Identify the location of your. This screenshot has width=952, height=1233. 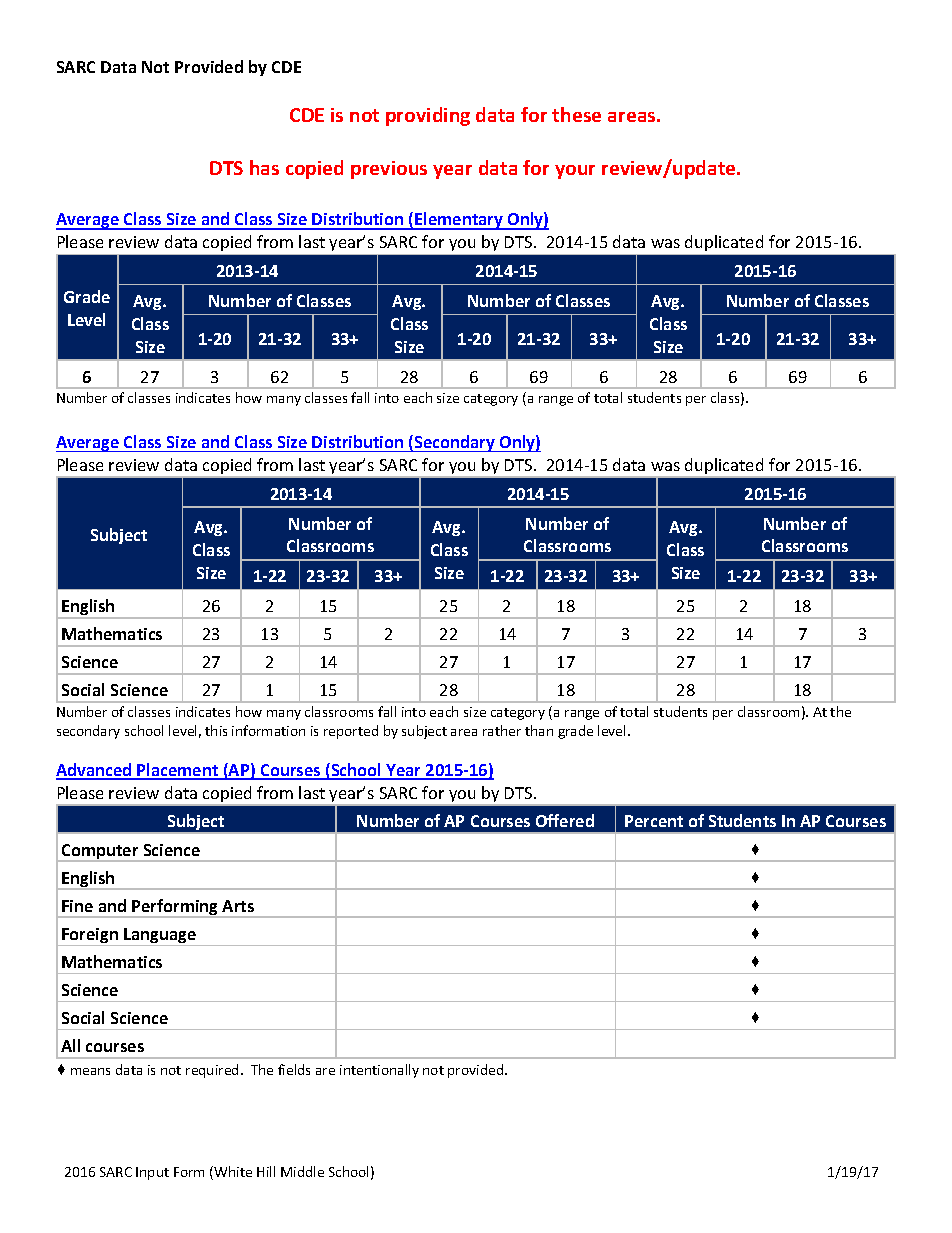
(575, 172).
